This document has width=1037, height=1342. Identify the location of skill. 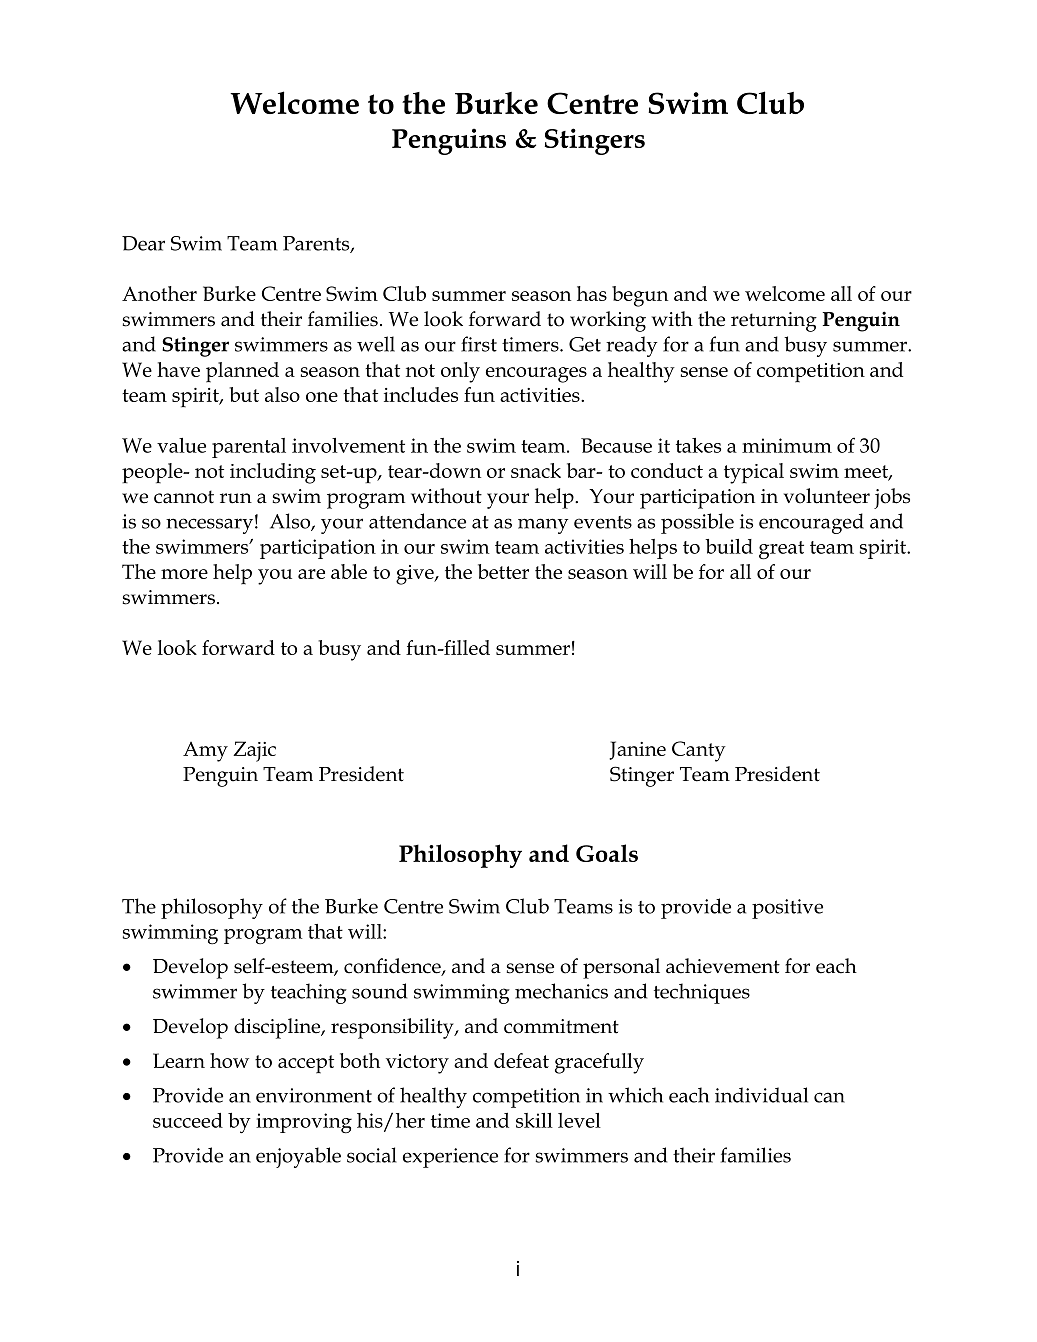
(534, 1120).
